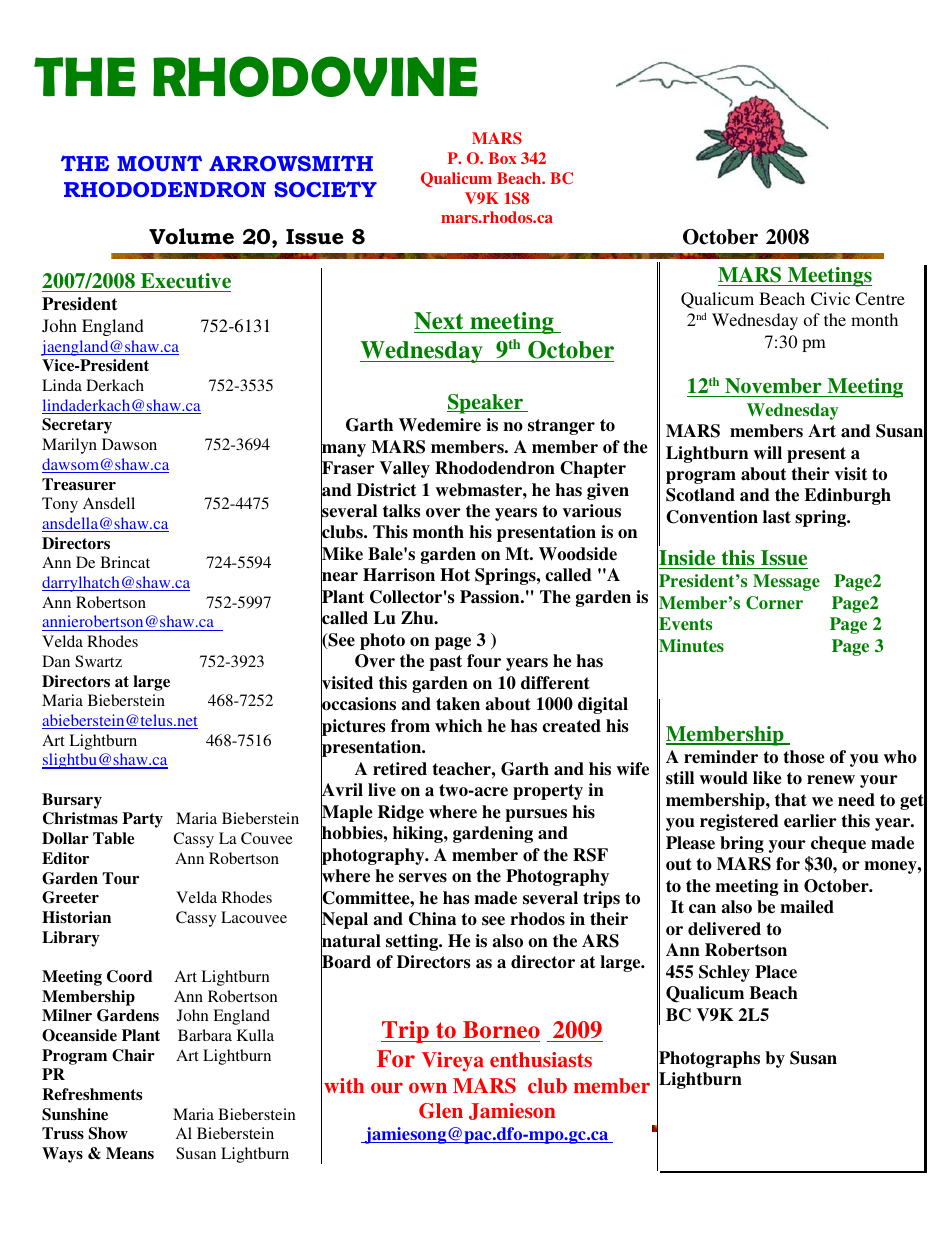 The image size is (952, 1233). I want to click on Treasurer, so click(79, 484).
